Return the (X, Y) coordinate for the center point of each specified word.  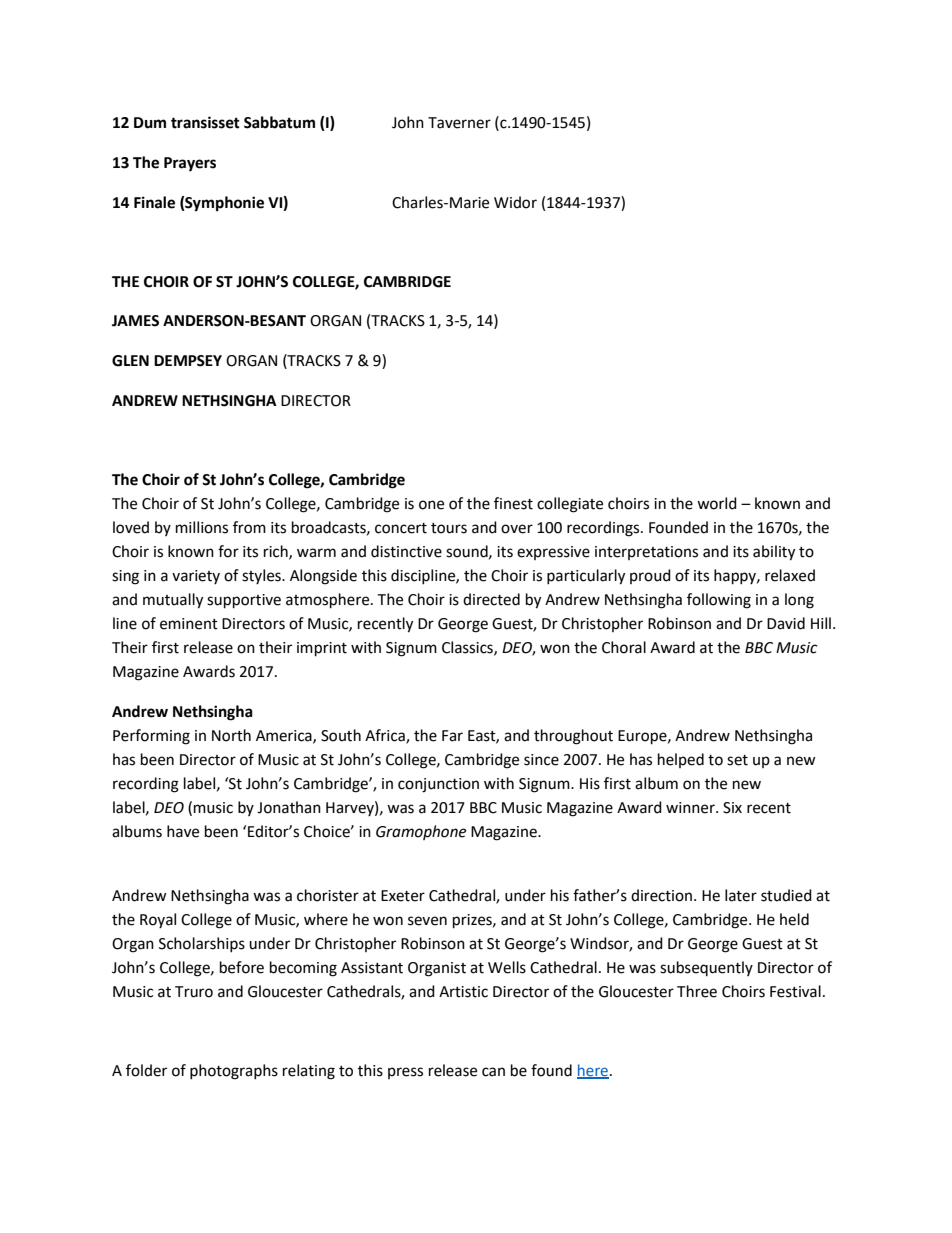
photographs (234, 1072)
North (231, 735)
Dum (150, 123)
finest (513, 503)
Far (452, 736)
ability (774, 553)
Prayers (190, 164)
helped (681, 760)
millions (202, 527)
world (717, 503)
